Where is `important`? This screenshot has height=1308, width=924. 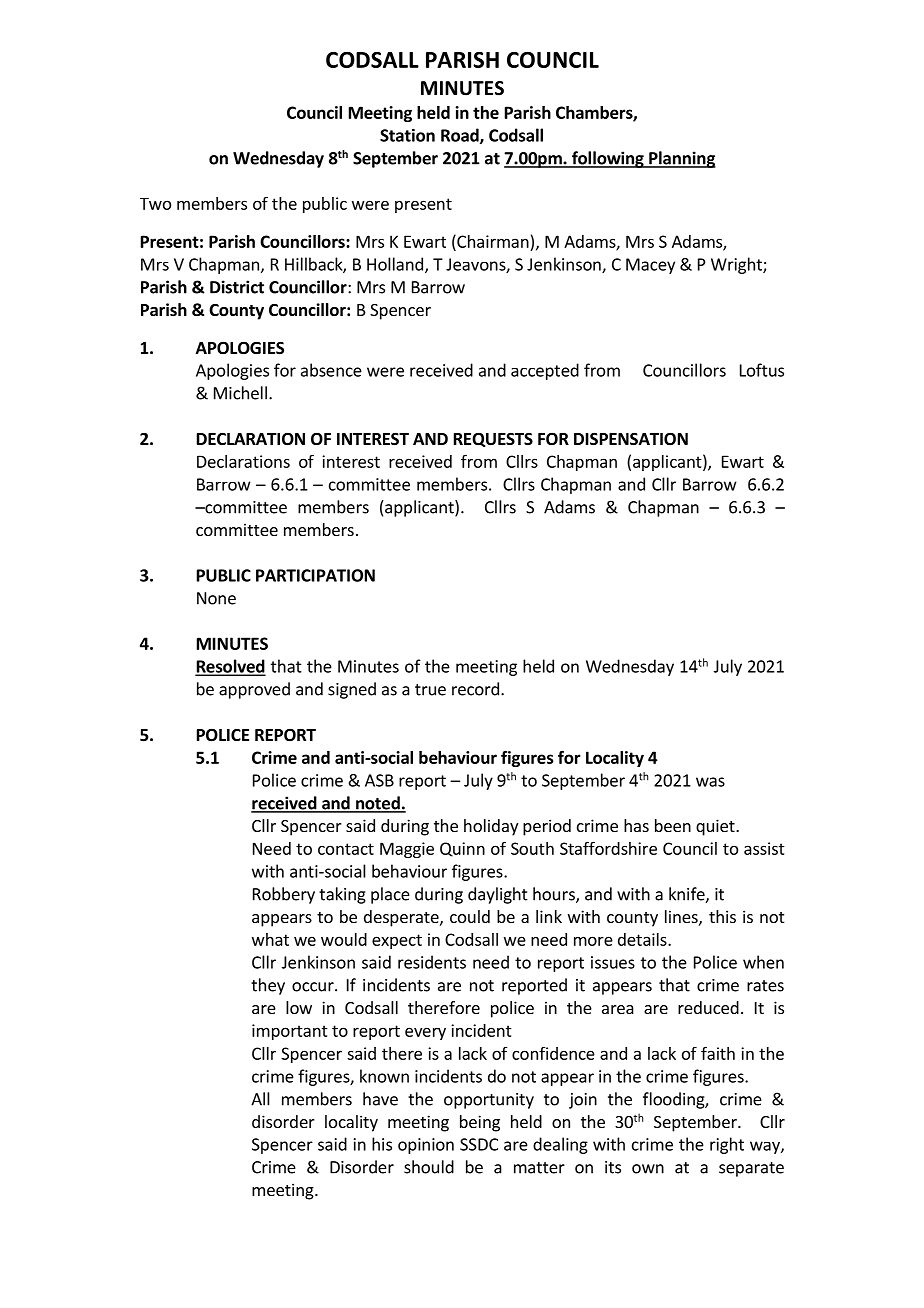
important is located at coordinates (290, 1032).
